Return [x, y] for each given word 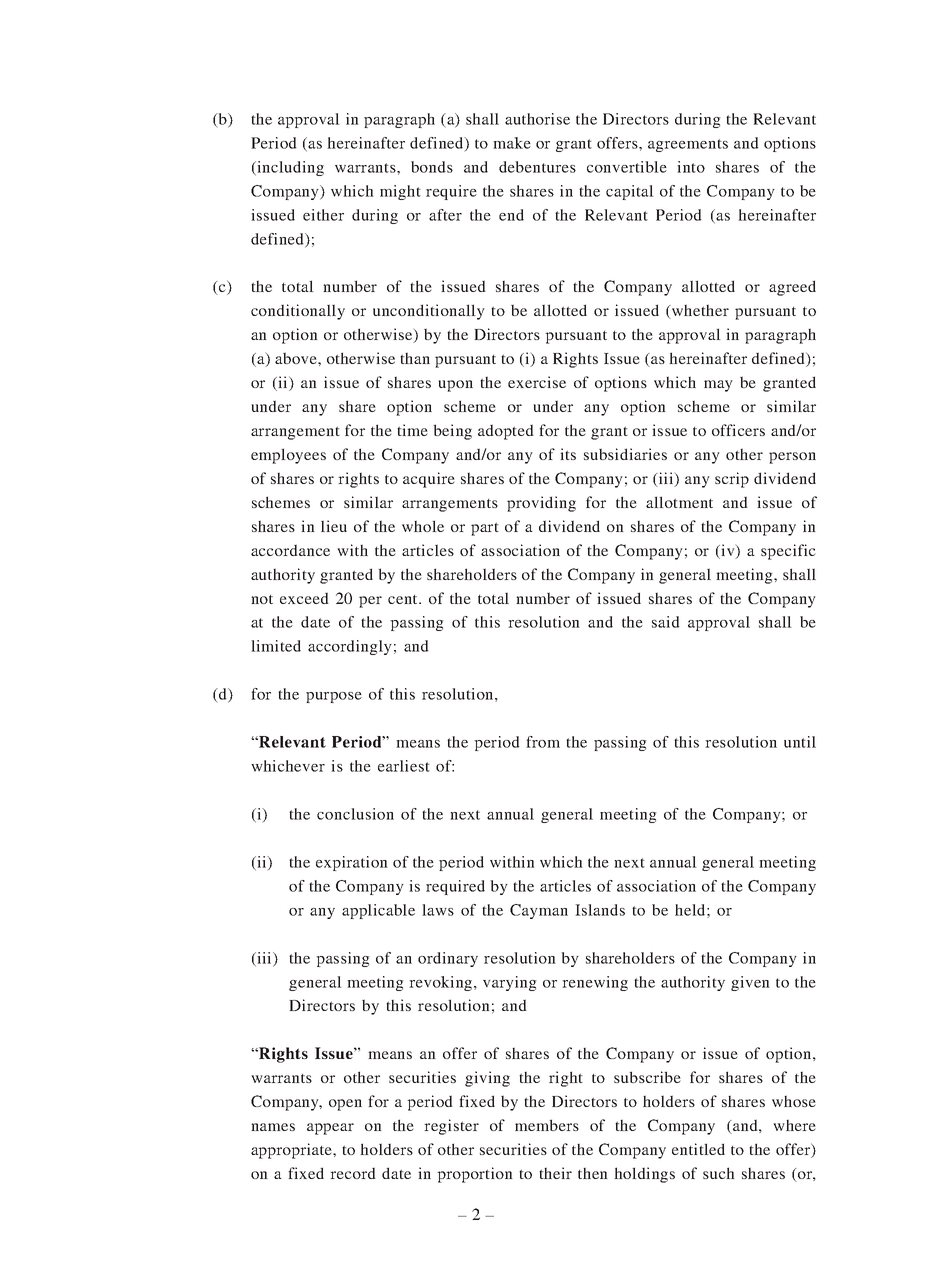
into [691, 167]
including [289, 168]
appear [330, 1129]
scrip [732, 480]
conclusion [355, 814]
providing [541, 504]
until [800, 742]
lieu [334, 526]
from [543, 742]
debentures [537, 167]
